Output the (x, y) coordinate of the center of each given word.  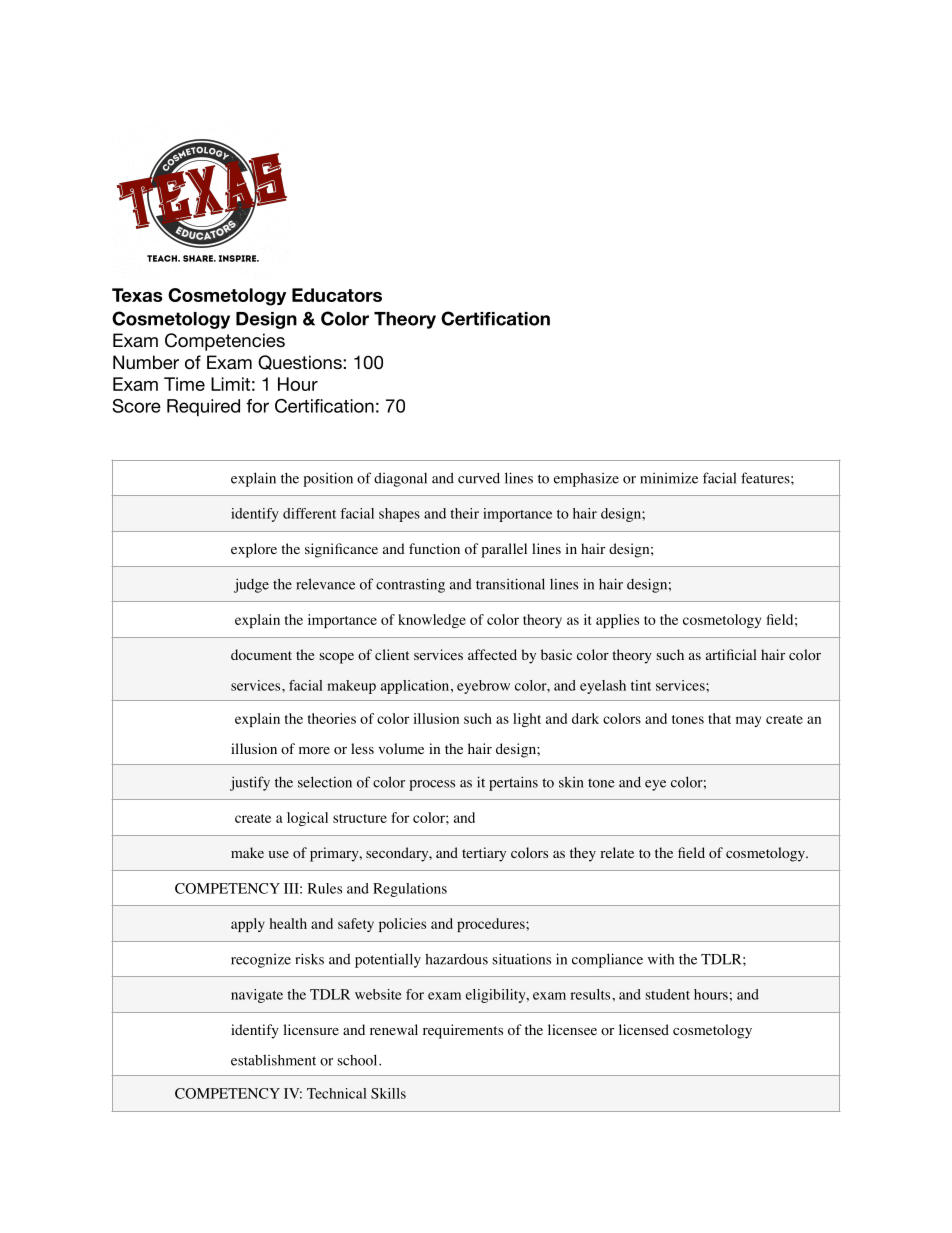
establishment (273, 1060)
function (434, 549)
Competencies (225, 342)
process (432, 785)
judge (251, 585)
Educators (337, 295)
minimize (669, 478)
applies (617, 621)
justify (250, 783)
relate (617, 852)
